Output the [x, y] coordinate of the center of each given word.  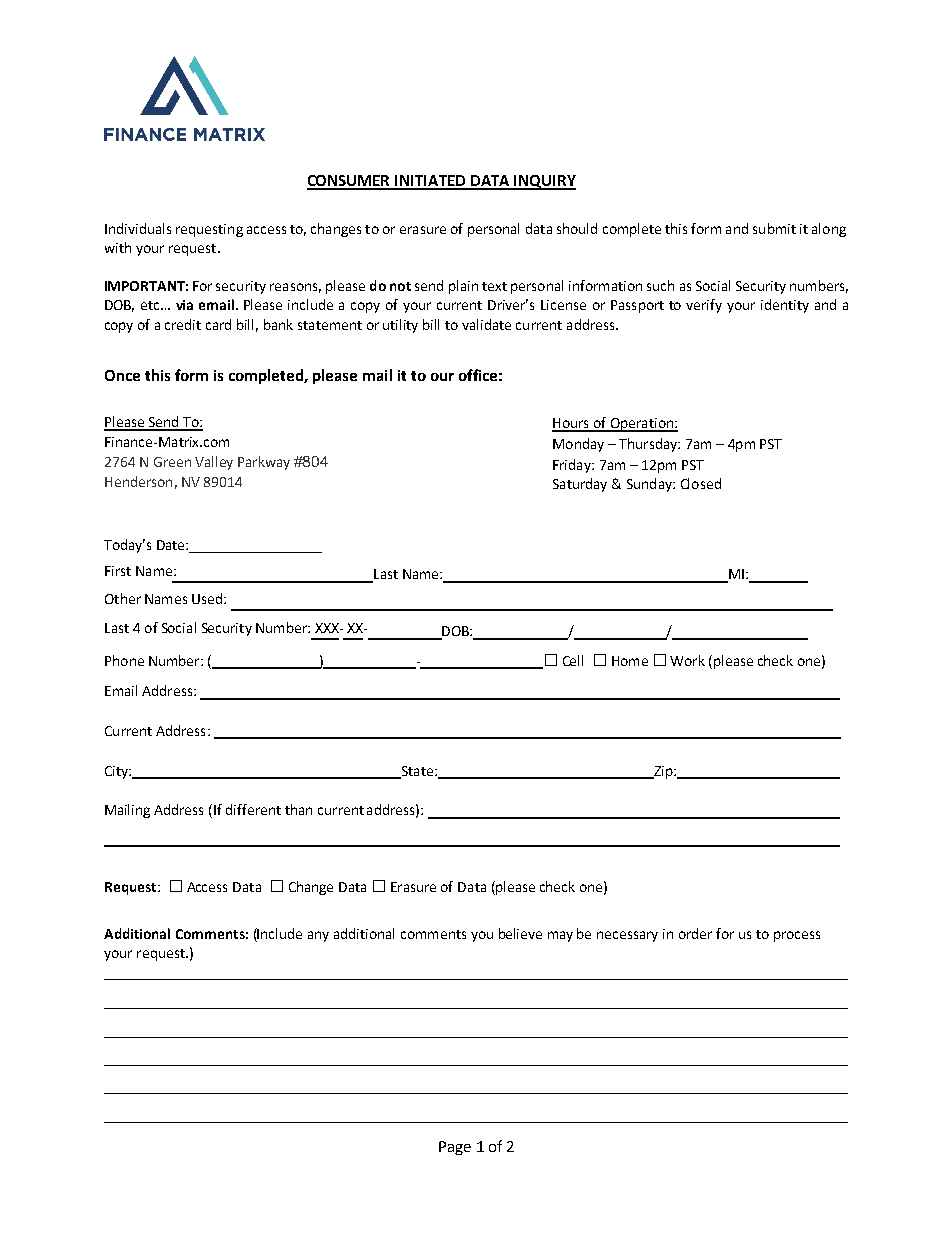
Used [207, 598]
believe [520, 933]
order [695, 933]
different [253, 809]
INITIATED [430, 182]
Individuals [138, 228]
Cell [573, 660]
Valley [214, 463]
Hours [572, 424]
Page [455, 1148]
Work [687, 660]
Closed [701, 483]
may [560, 936]
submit [774, 228]
